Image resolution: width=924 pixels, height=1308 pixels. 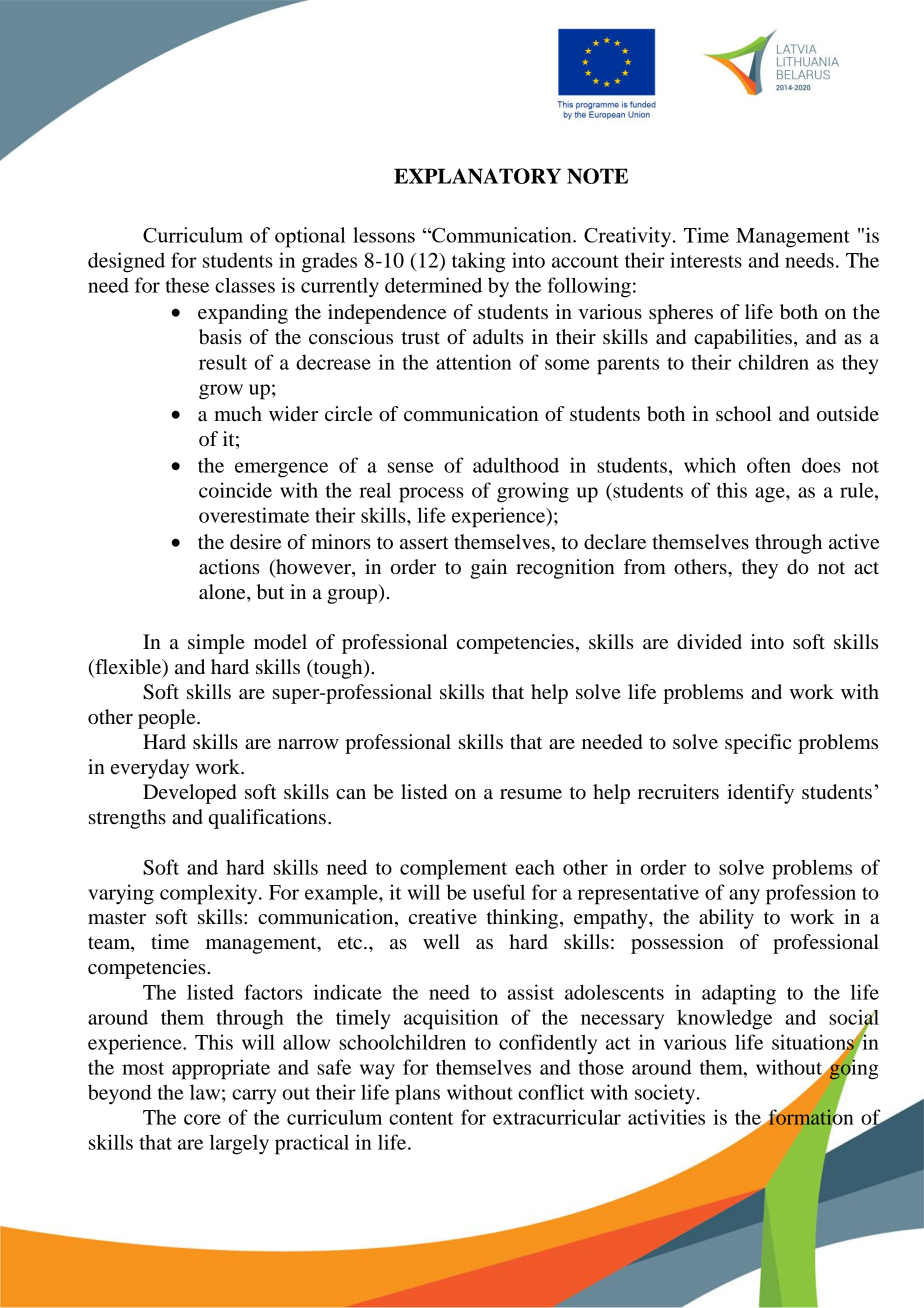 What do you see at coordinates (310, 237) in the screenshot?
I see `optional` at bounding box center [310, 237].
